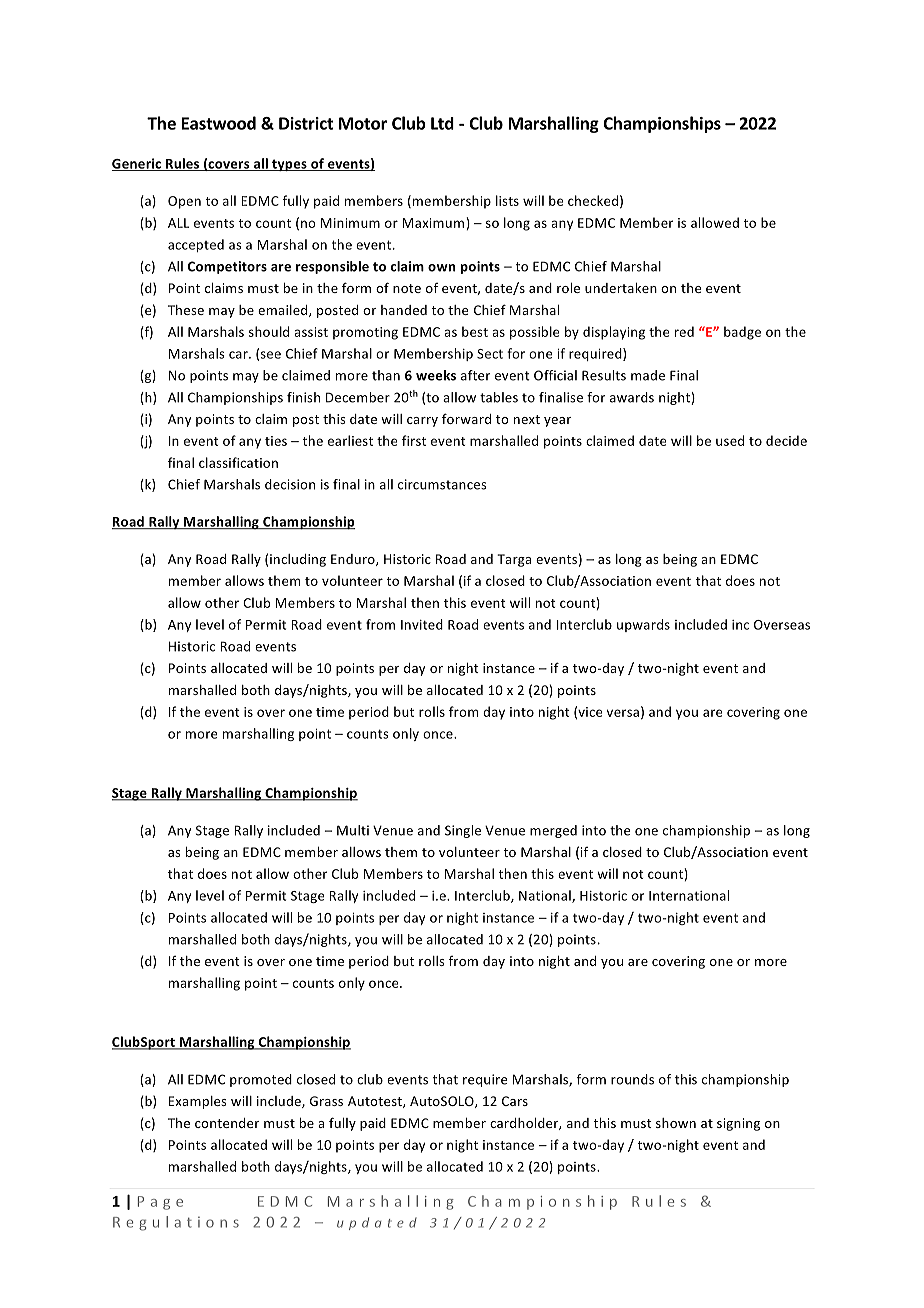 The width and height of the image is (924, 1308). Describe the element at coordinates (442, 123) in the image. I see `Ltd` at that location.
